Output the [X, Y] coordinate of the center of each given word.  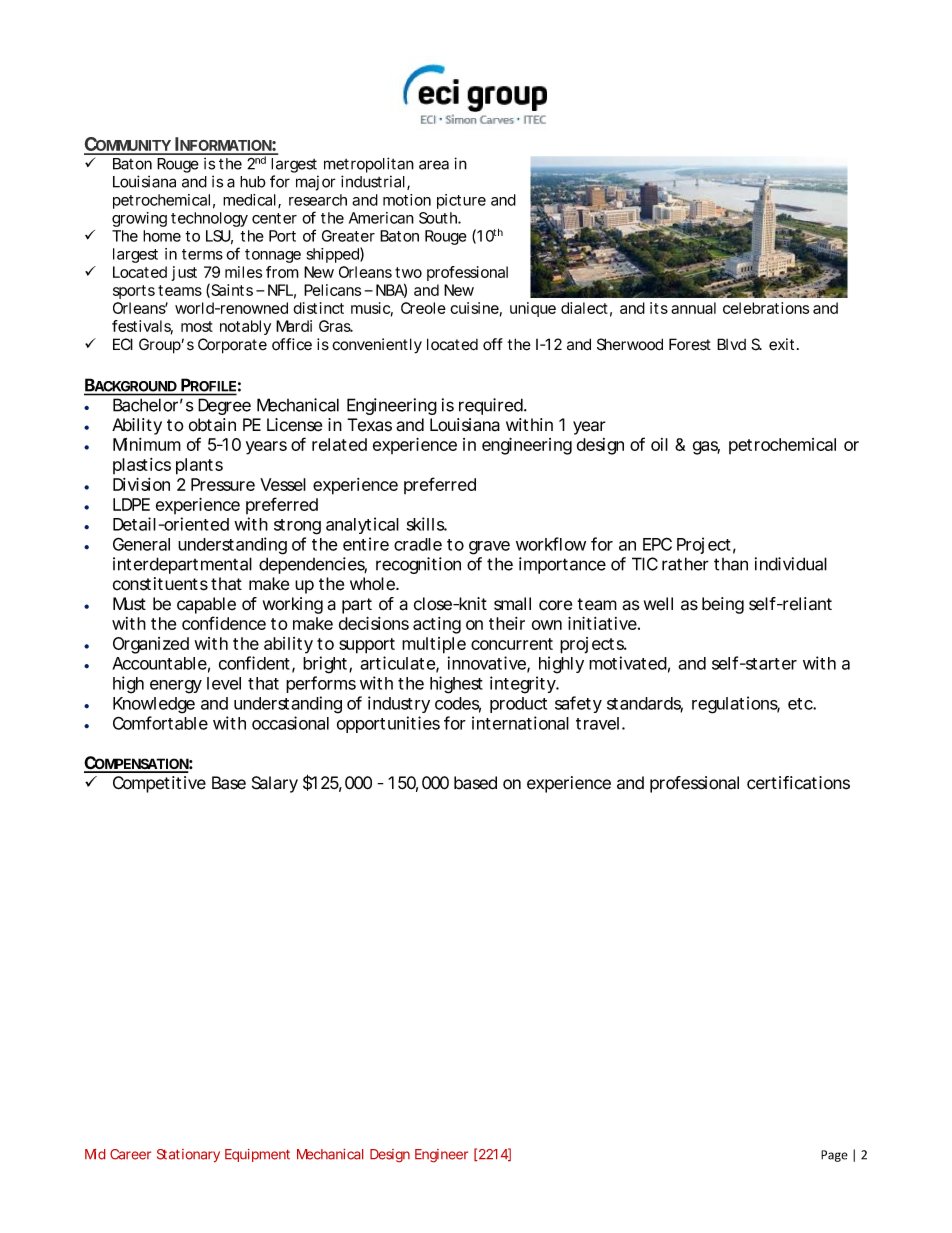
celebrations [766, 308]
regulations [736, 705]
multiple [434, 645]
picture [461, 201]
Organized [151, 645]
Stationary [188, 1155]
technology [209, 219]
